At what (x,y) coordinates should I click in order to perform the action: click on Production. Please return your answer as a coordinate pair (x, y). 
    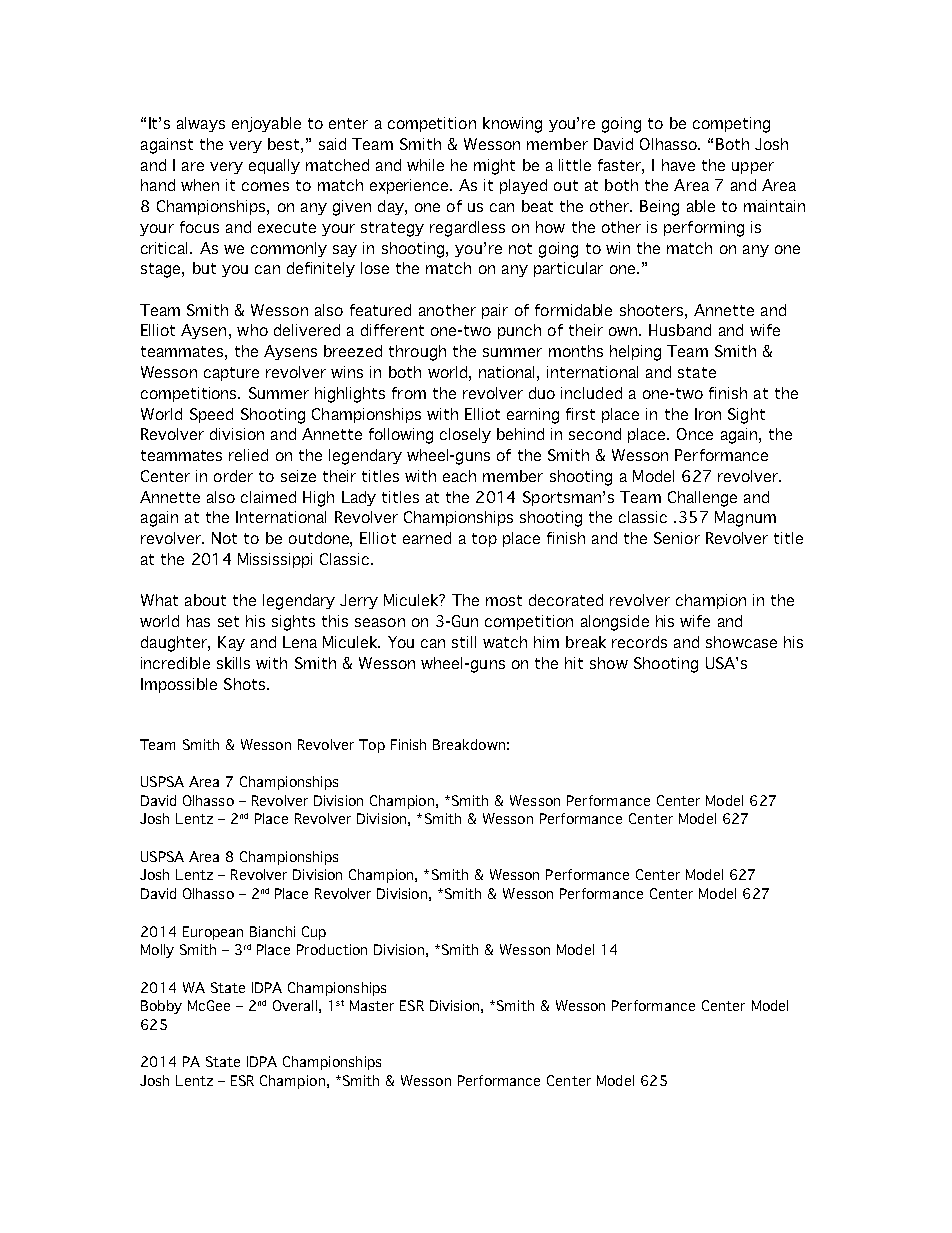
    Looking at the image, I should click on (332, 949).
